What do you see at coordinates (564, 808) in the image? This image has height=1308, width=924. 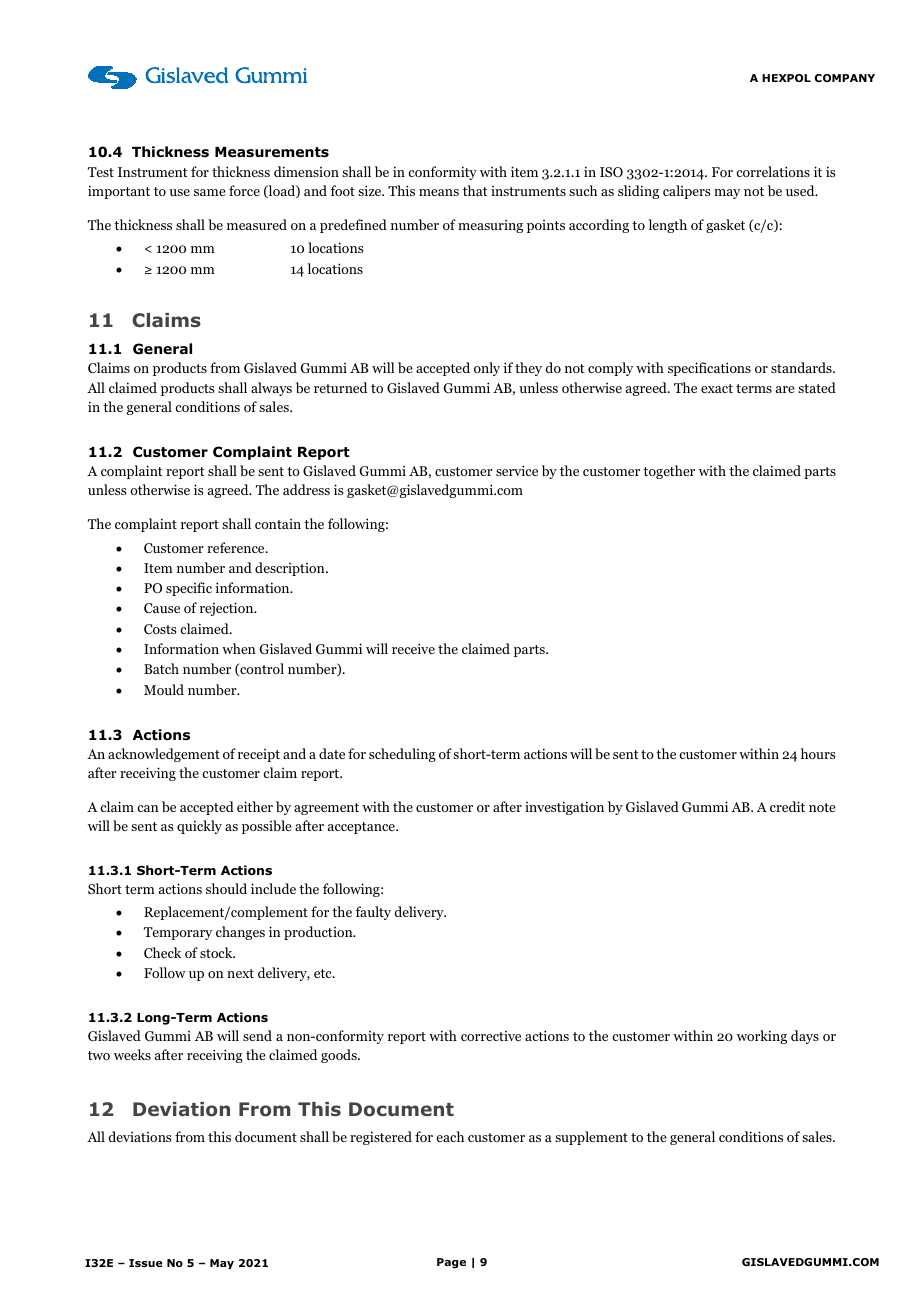 I see `investigation` at bounding box center [564, 808].
